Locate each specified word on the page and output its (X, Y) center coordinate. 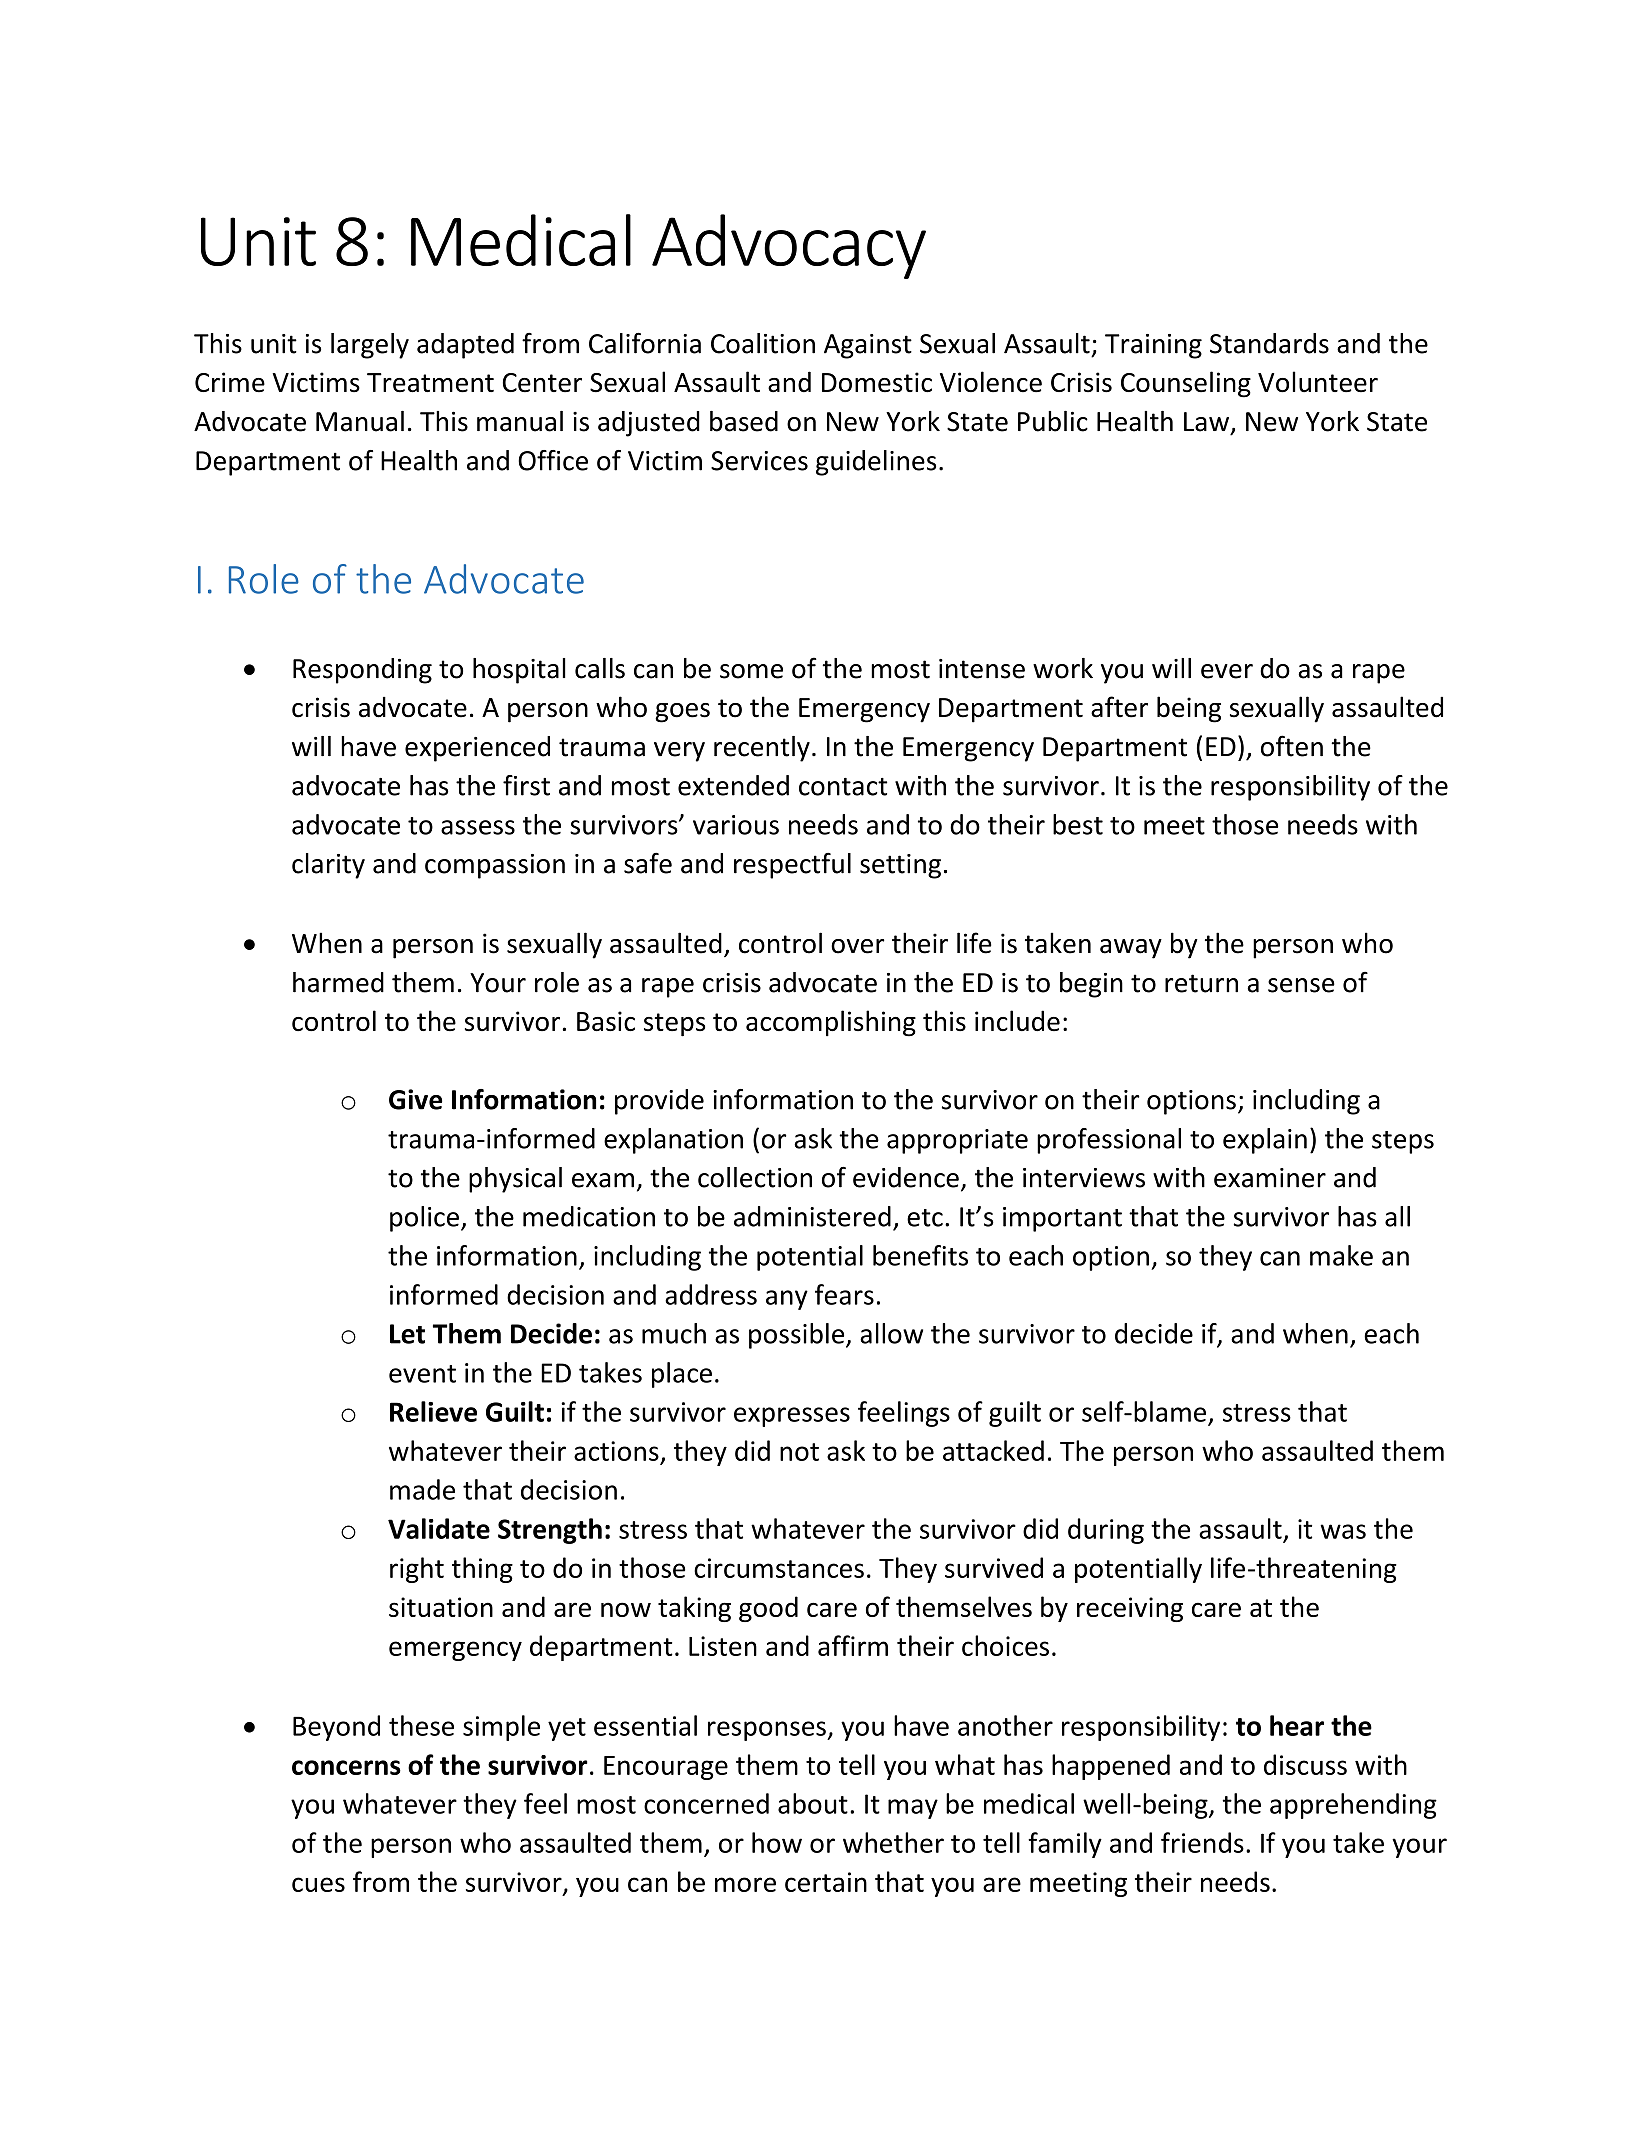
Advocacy (789, 246)
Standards (1269, 343)
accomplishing (831, 1023)
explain (1265, 1141)
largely (370, 346)
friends (1202, 1842)
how (777, 1842)
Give (415, 1099)
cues (318, 1884)
